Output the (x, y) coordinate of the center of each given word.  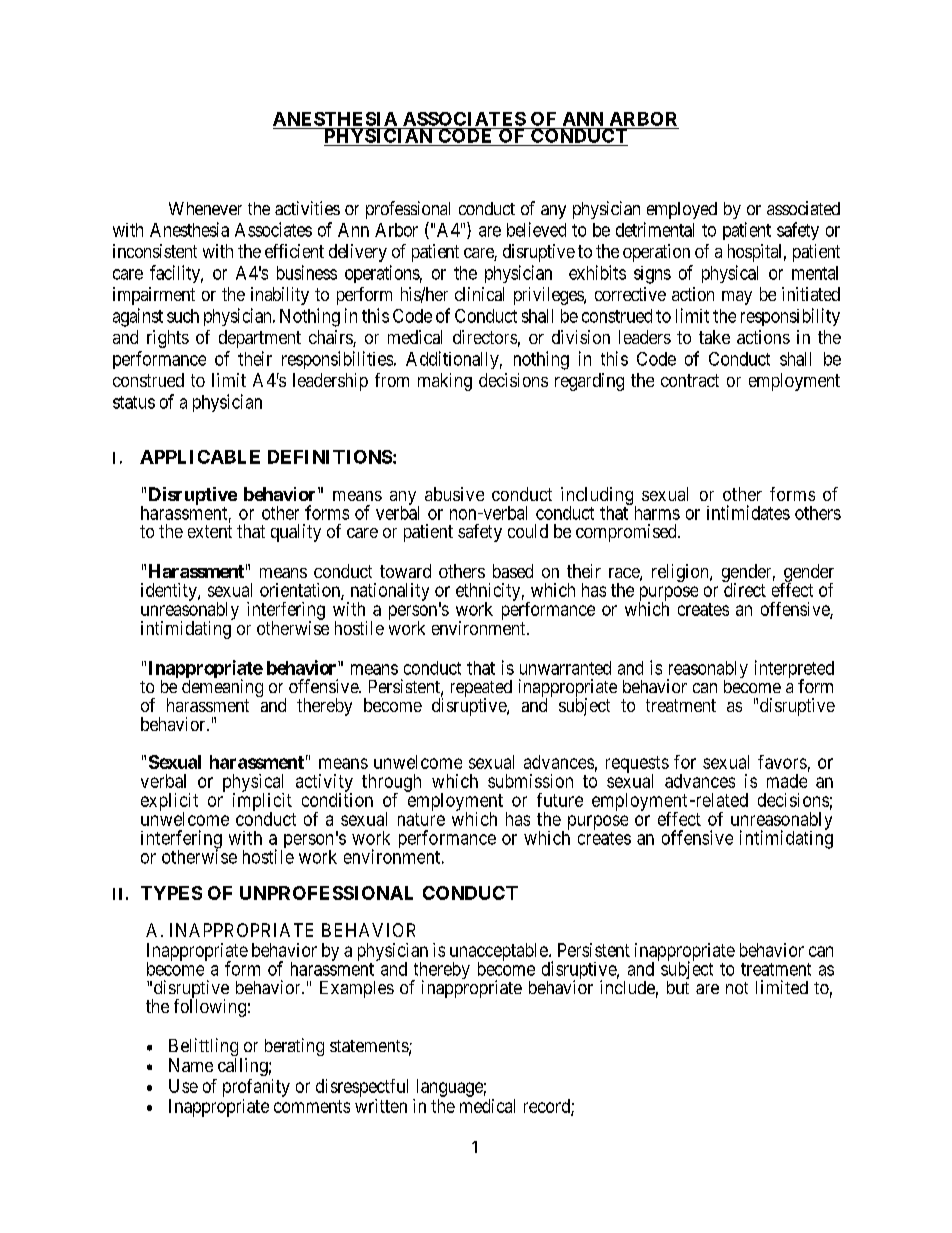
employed (682, 210)
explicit (169, 803)
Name (191, 1065)
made (787, 781)
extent (210, 531)
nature (421, 819)
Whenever (205, 208)
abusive (454, 494)
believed (536, 229)
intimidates (748, 512)
